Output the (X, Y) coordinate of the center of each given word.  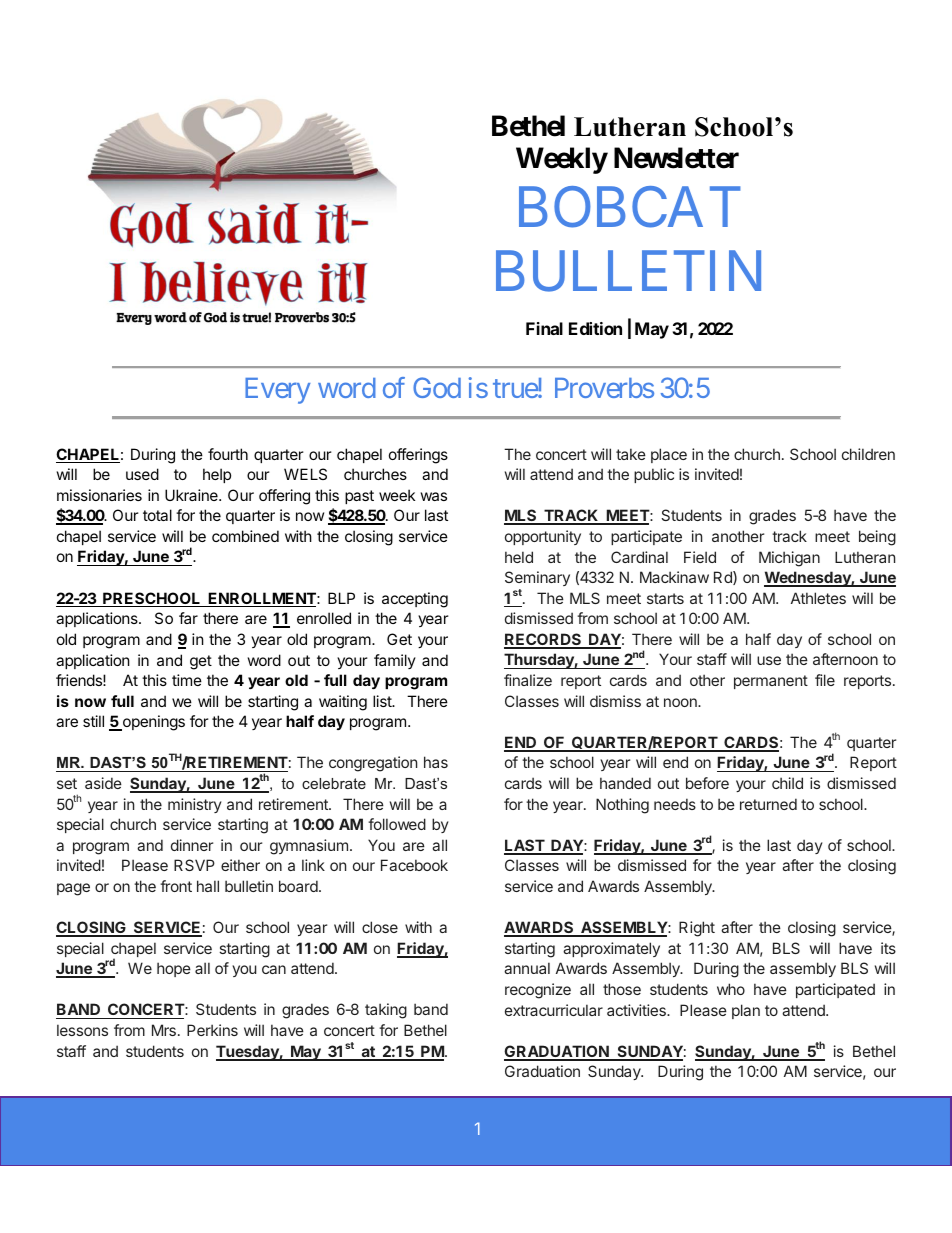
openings (153, 723)
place (669, 455)
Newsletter (676, 158)
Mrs (164, 1030)
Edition (595, 328)
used (142, 474)
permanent (771, 682)
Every (277, 391)
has (436, 762)
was (434, 496)
